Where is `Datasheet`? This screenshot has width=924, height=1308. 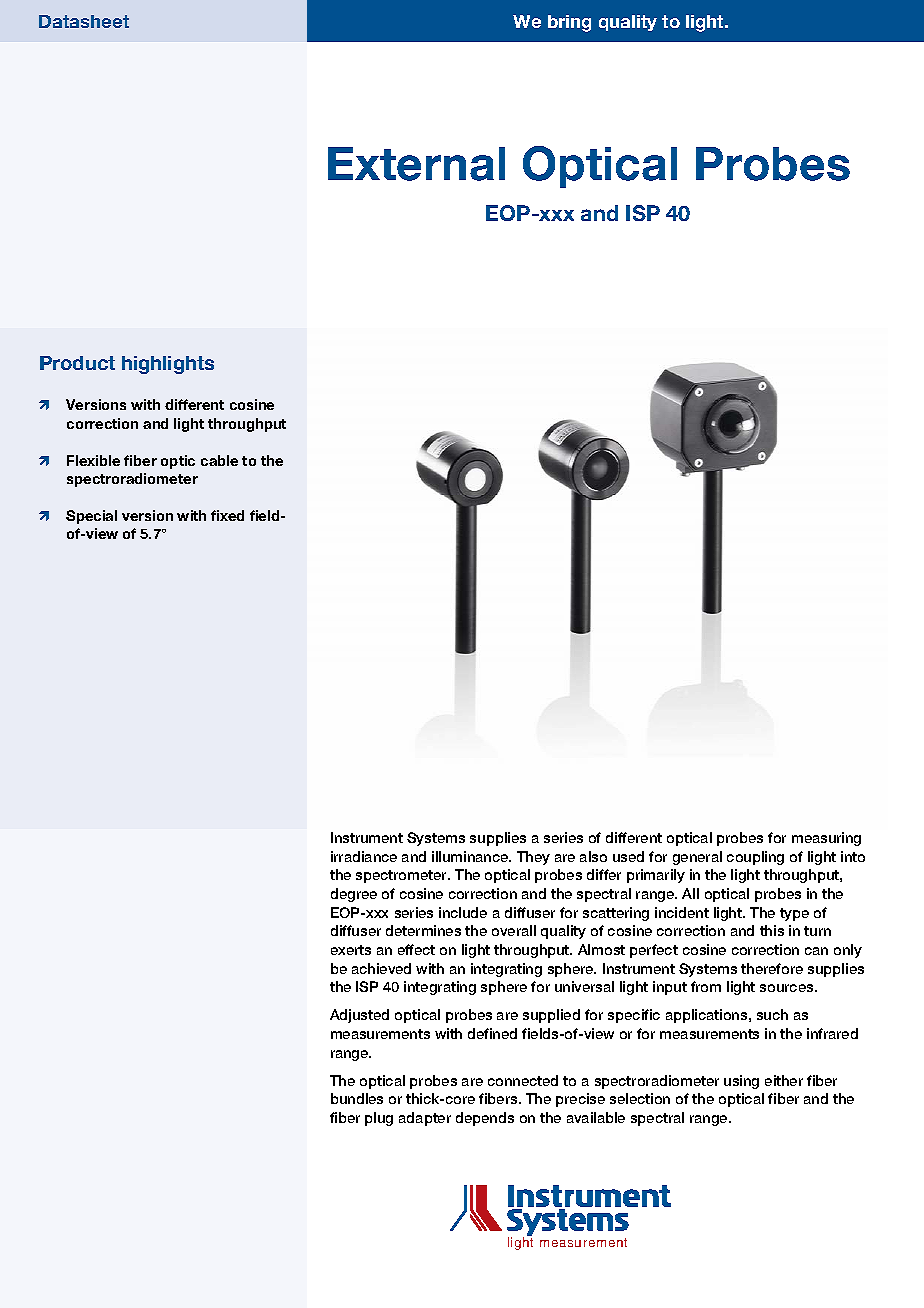
Datasheet is located at coordinates (84, 21).
